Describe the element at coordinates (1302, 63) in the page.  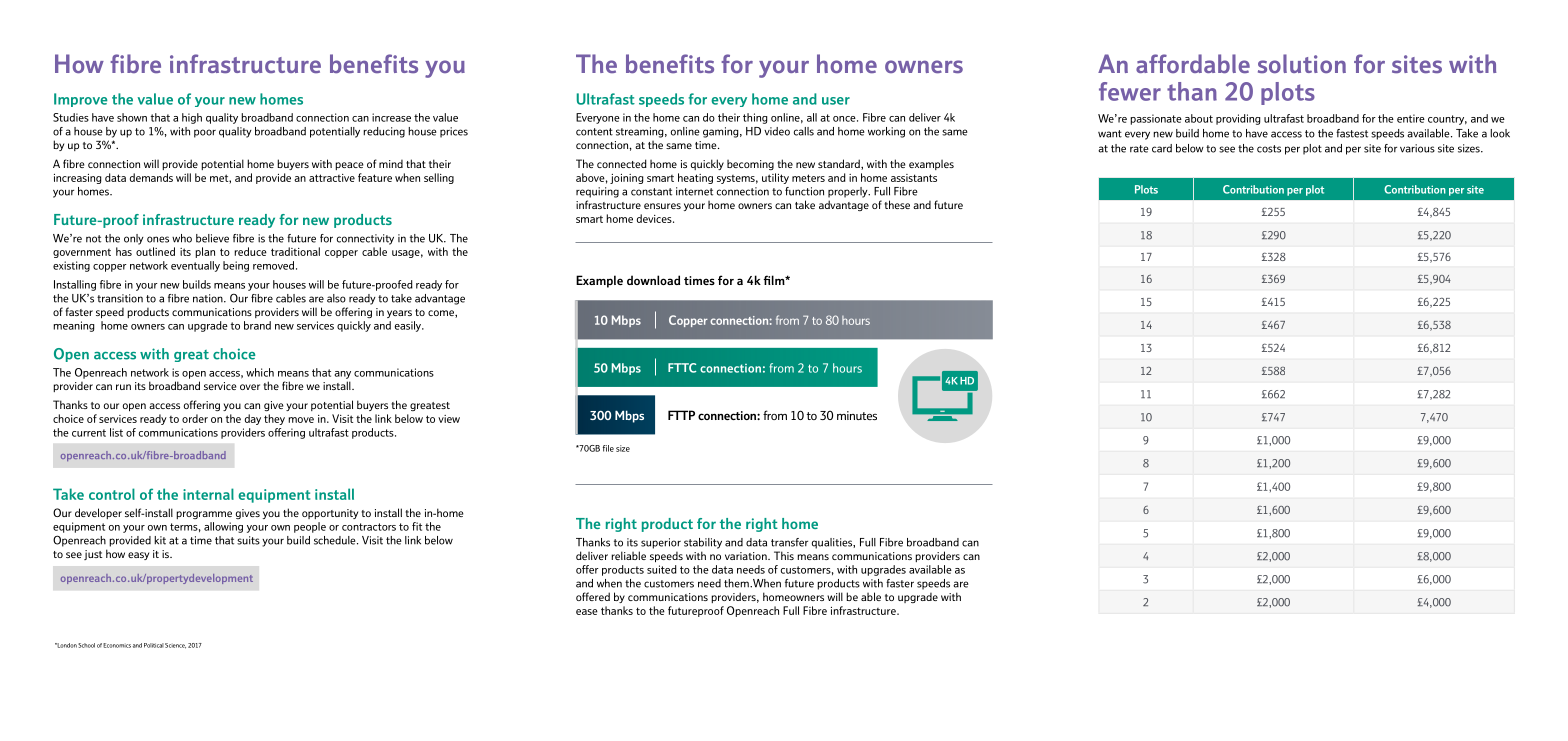
I see `solution` at that location.
